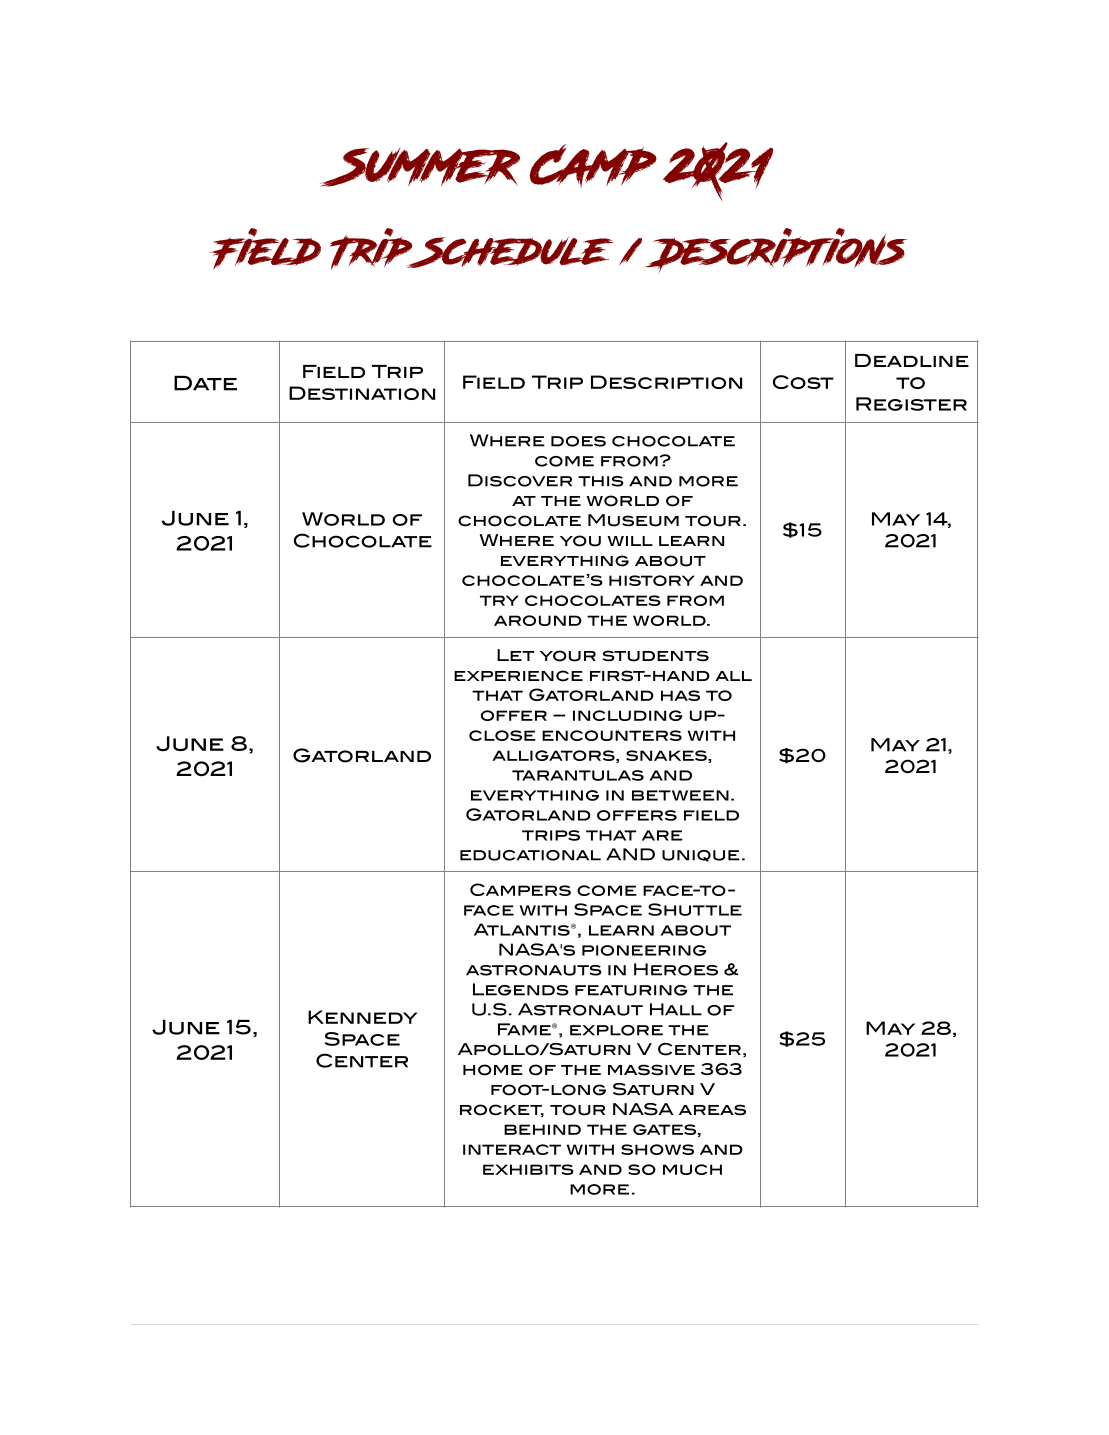 This page has width=1109, height=1435. I want to click on areas, so click(712, 1110).
